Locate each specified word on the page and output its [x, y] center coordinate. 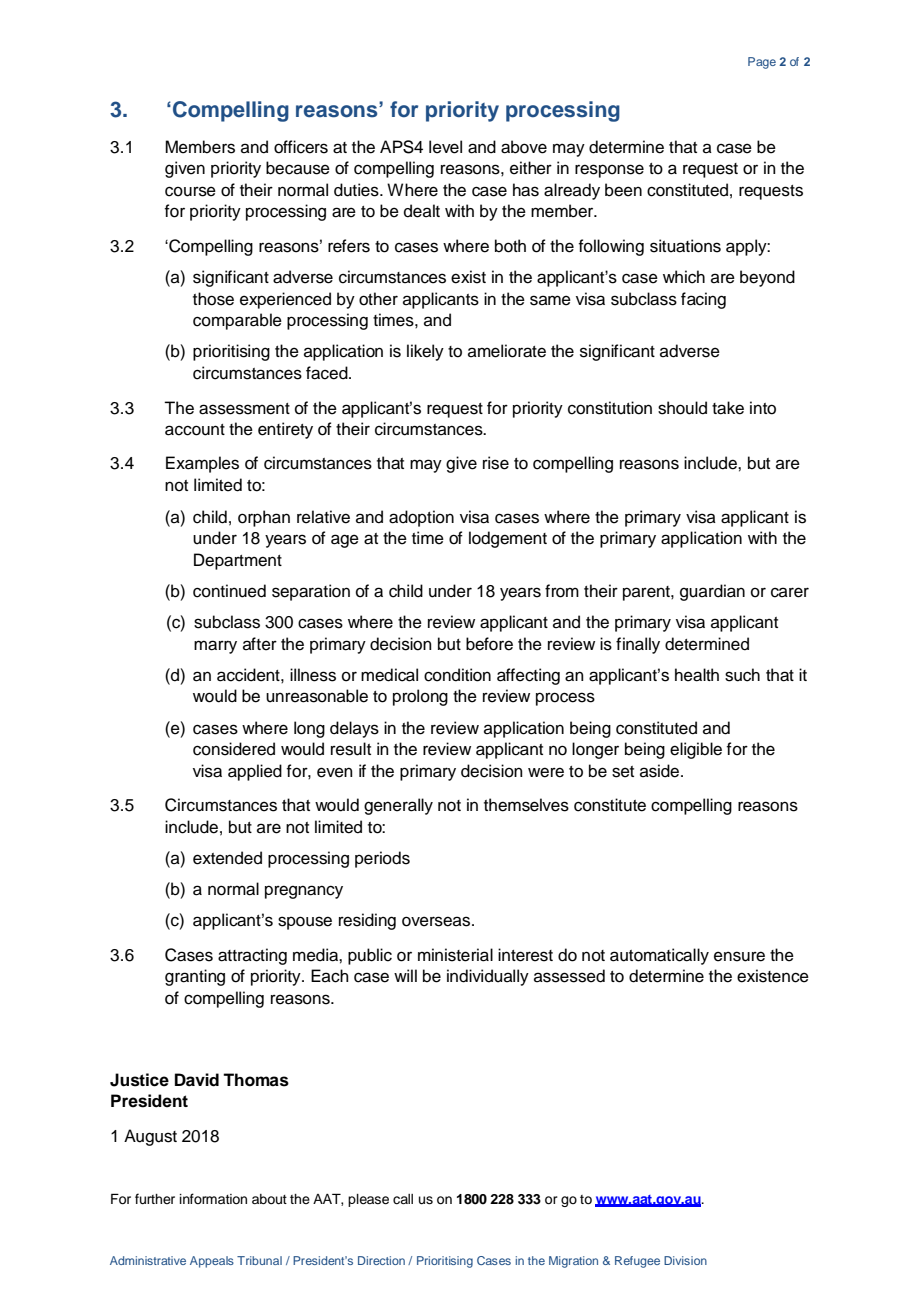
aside [659, 771]
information [213, 1199]
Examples [202, 464]
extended [227, 858]
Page [762, 63]
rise [496, 463]
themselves [526, 805]
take [728, 408]
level [445, 147]
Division [685, 1260]
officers [301, 147]
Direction [381, 1260]
